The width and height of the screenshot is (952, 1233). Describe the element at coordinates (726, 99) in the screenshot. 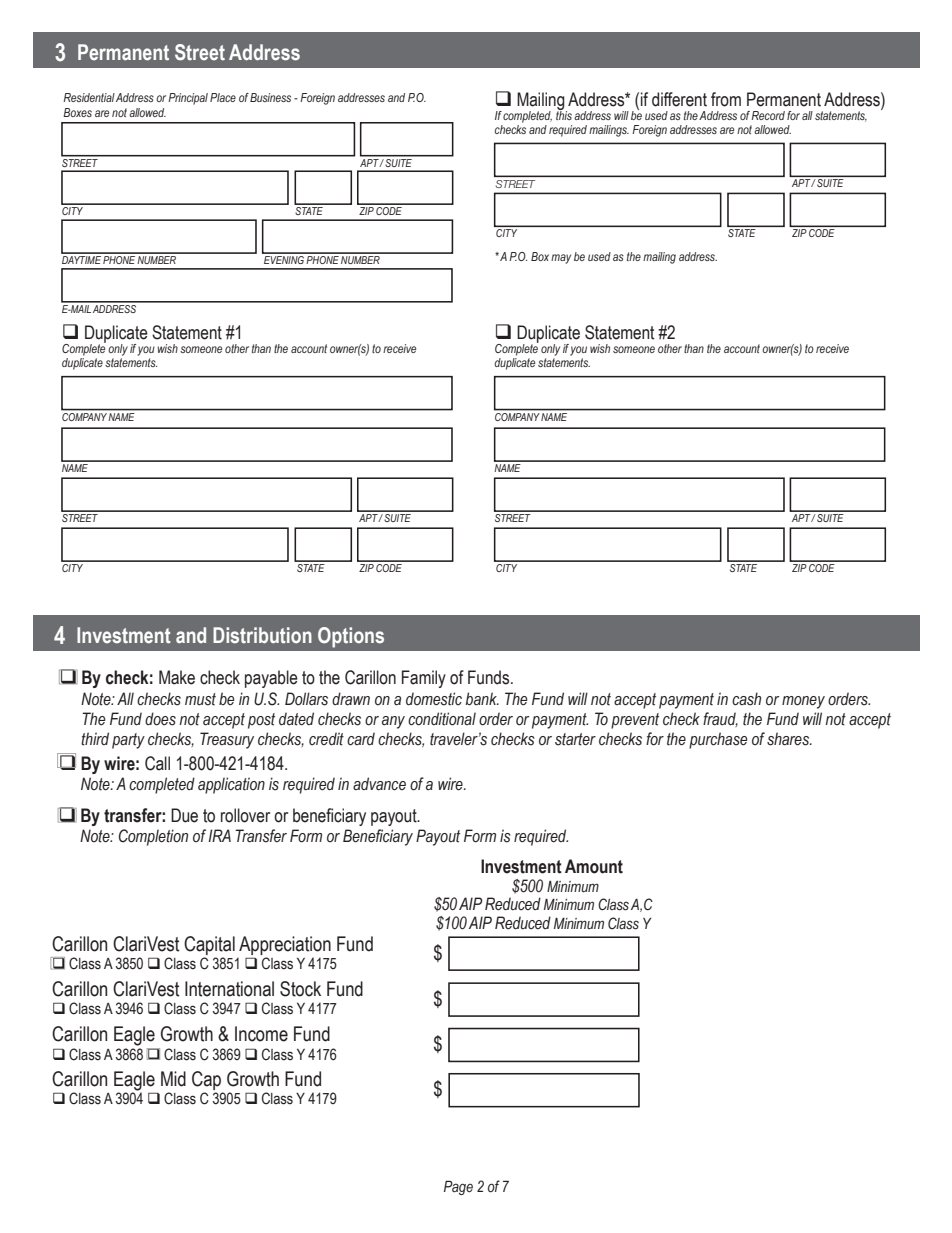

I see `from` at that location.
